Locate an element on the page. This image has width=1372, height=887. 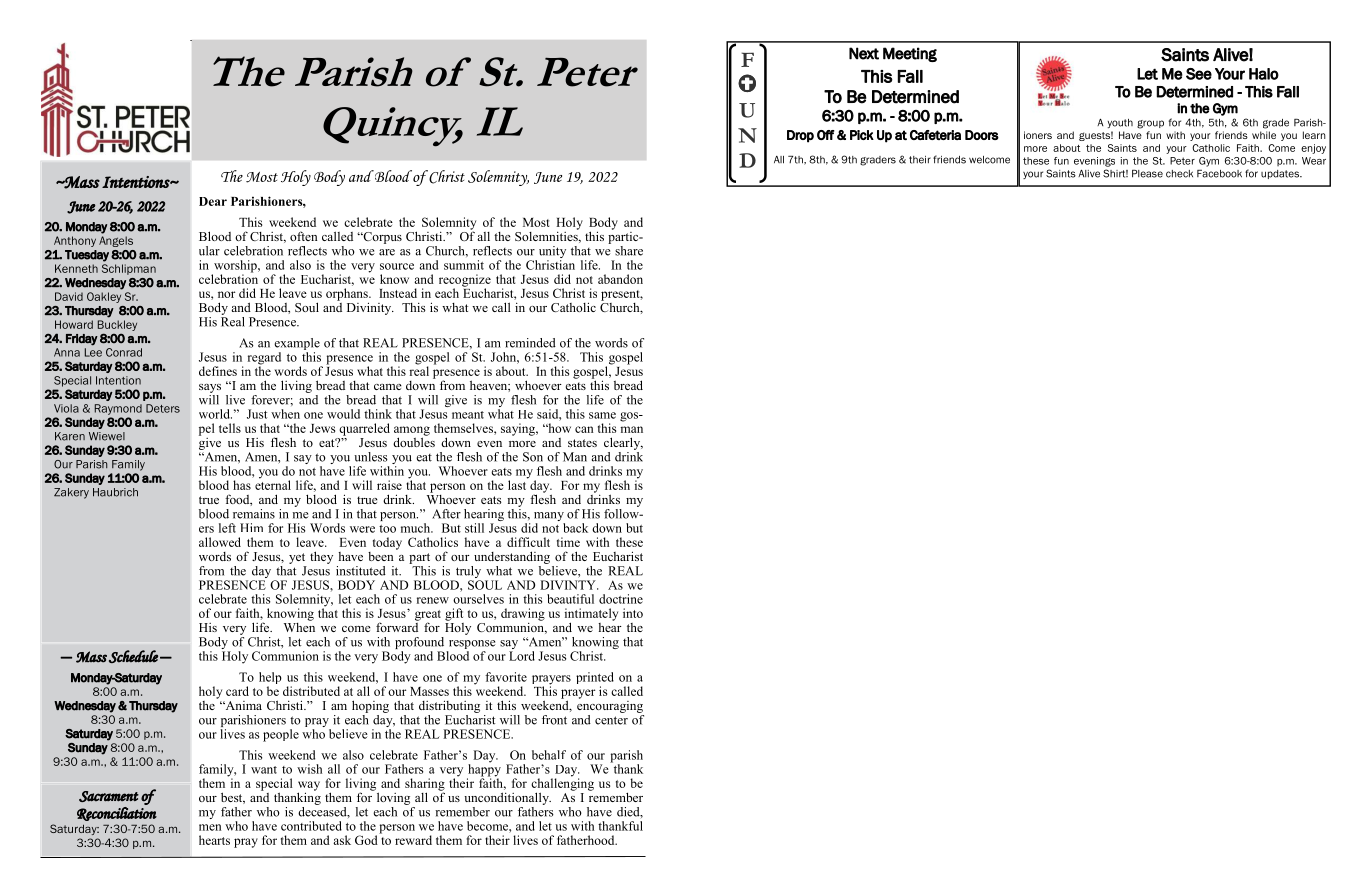
Next is located at coordinates (864, 53).
